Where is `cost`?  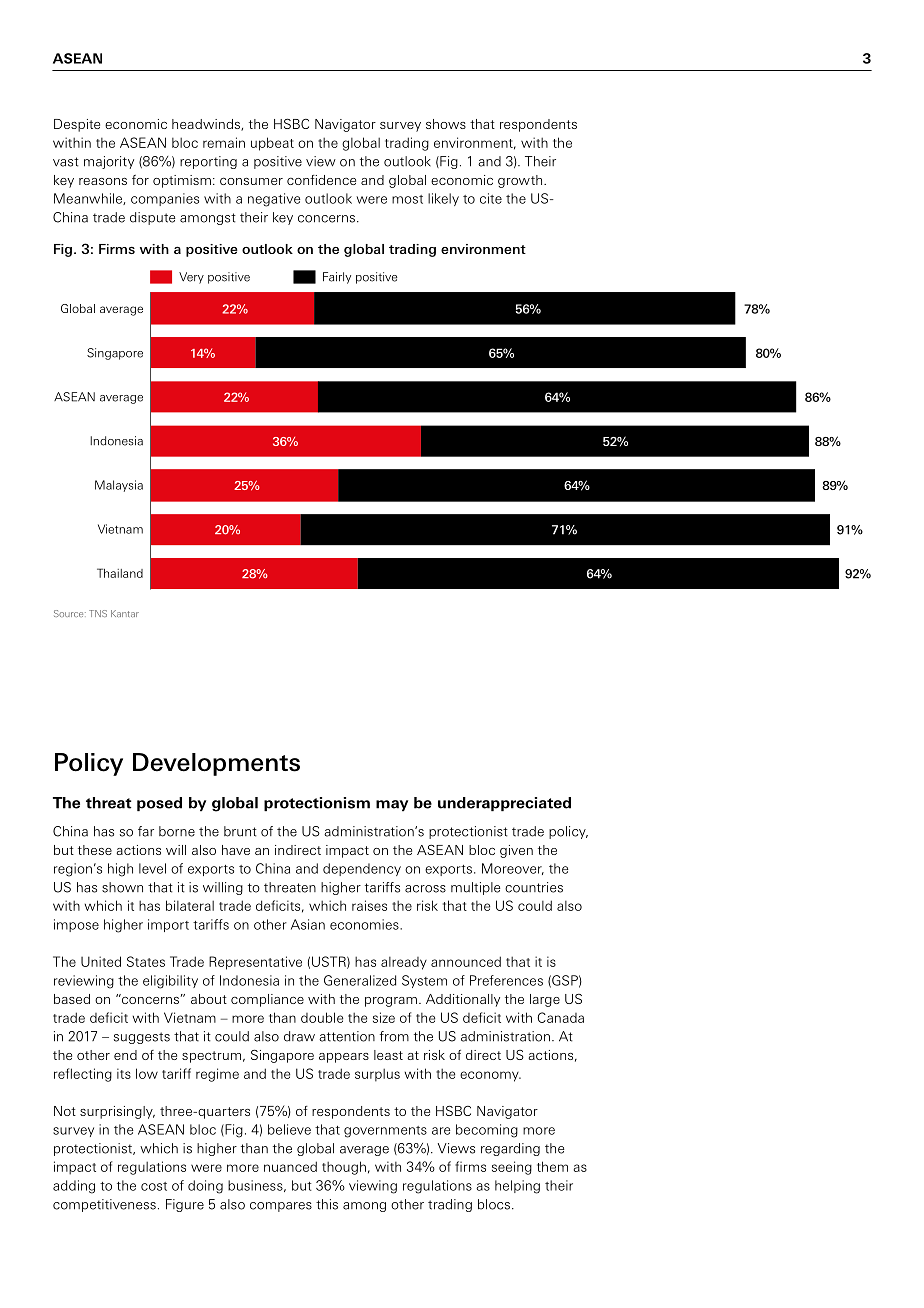 cost is located at coordinates (154, 1186).
